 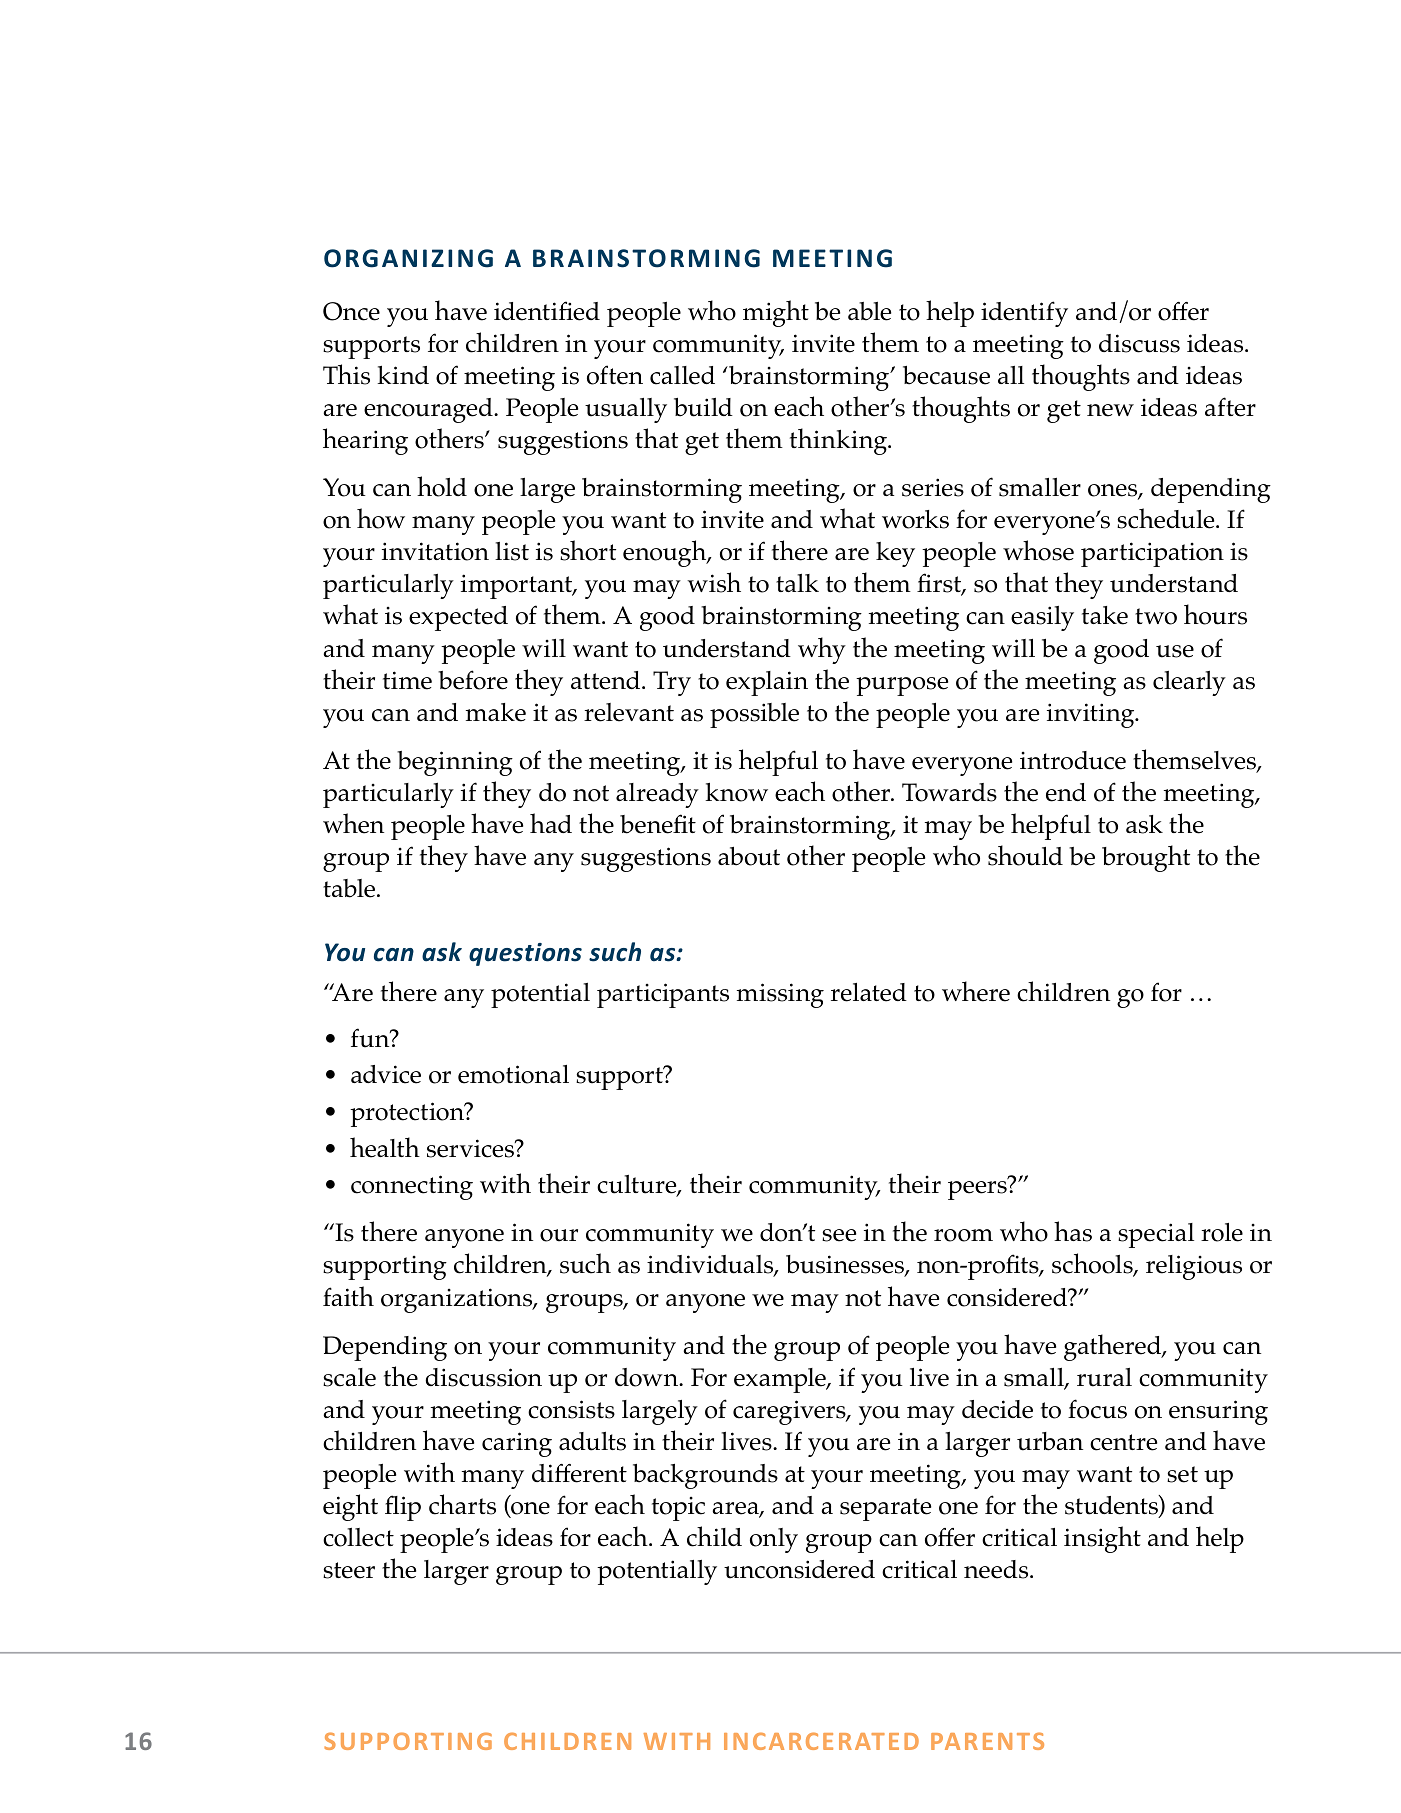 I want to click on might, so click(x=776, y=313).
